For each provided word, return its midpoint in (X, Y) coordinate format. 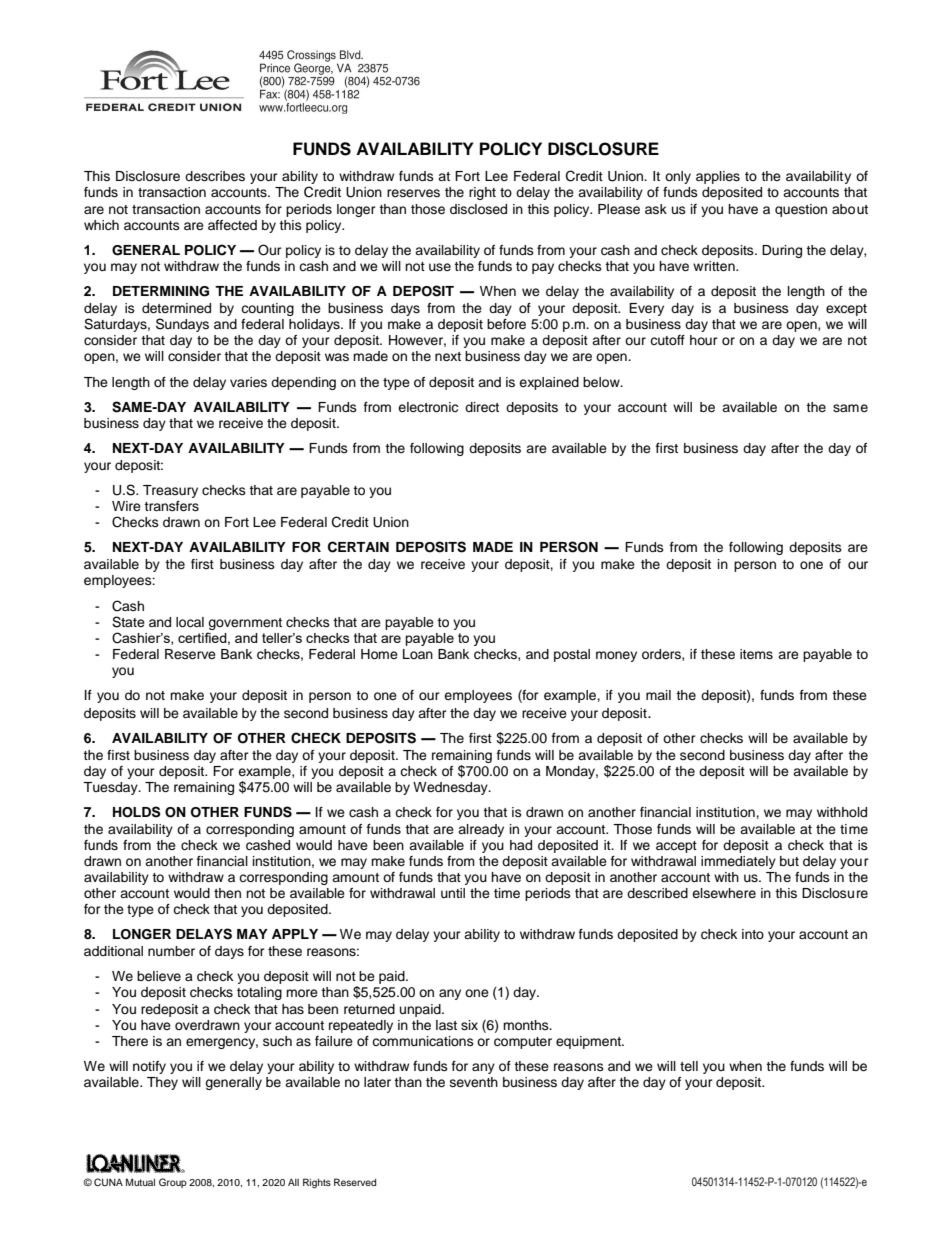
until (453, 893)
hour (704, 340)
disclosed (478, 209)
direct (482, 407)
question (801, 210)
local (190, 622)
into (753, 934)
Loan (418, 654)
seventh (474, 1082)
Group (173, 1183)
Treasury (170, 491)
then (227, 893)
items (756, 654)
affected (232, 225)
